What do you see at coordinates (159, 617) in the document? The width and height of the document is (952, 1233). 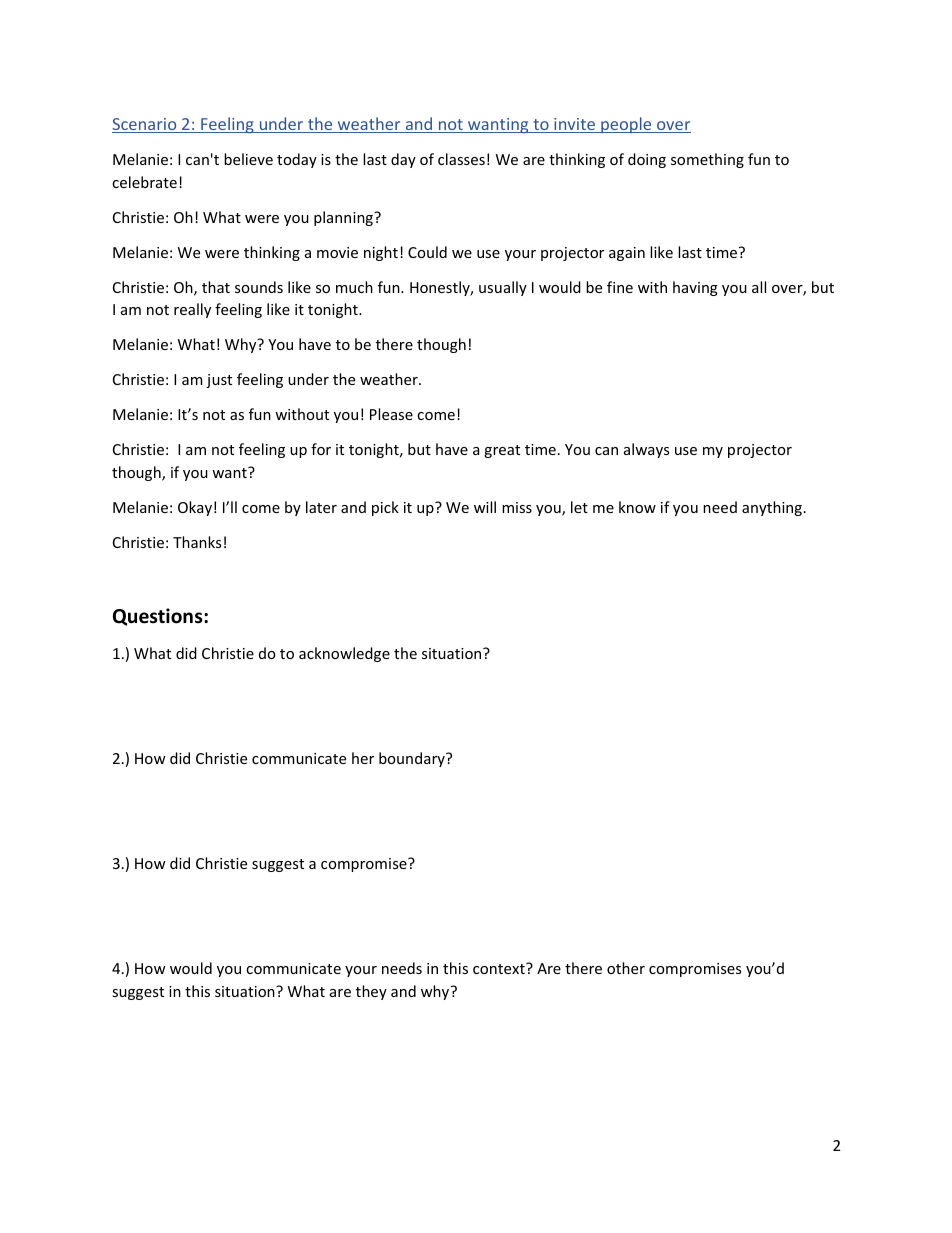 I see `Questions` at bounding box center [159, 617].
